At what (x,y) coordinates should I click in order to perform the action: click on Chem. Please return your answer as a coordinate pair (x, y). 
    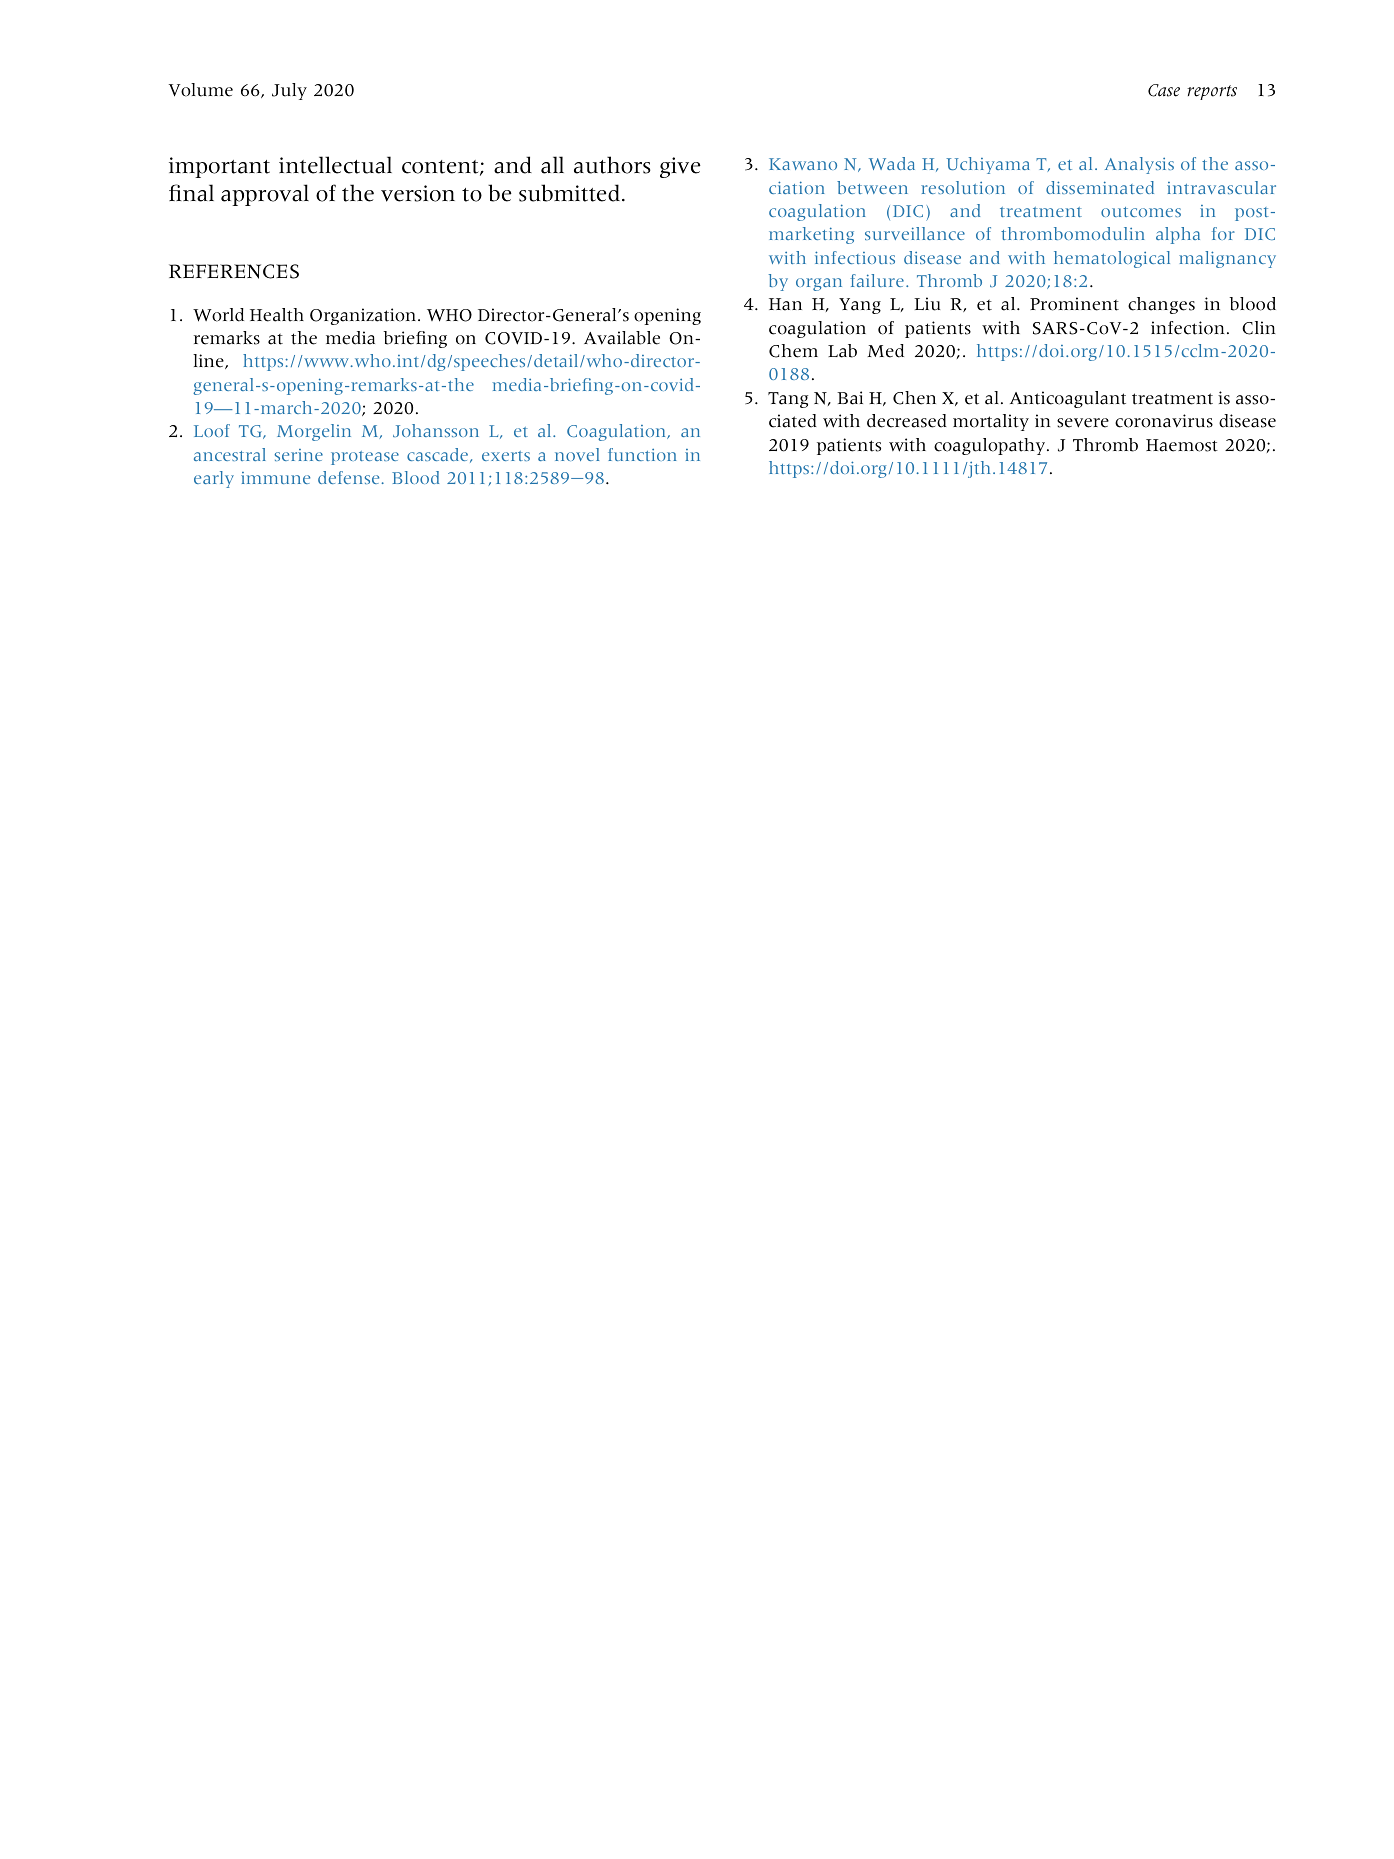
    Looking at the image, I should click on (793, 351).
